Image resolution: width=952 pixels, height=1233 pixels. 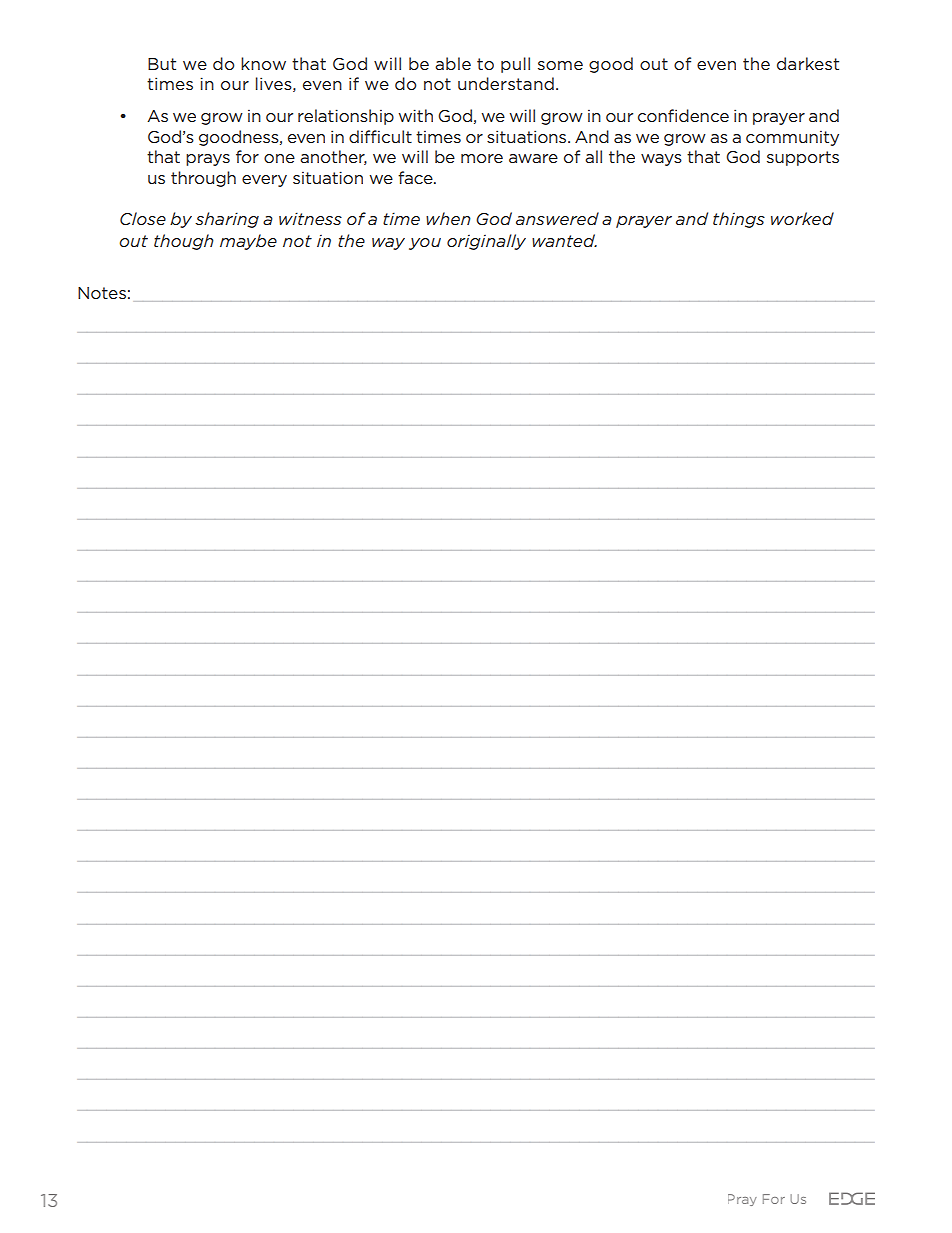 What do you see at coordinates (453, 63) in the screenshot?
I see `able` at bounding box center [453, 63].
